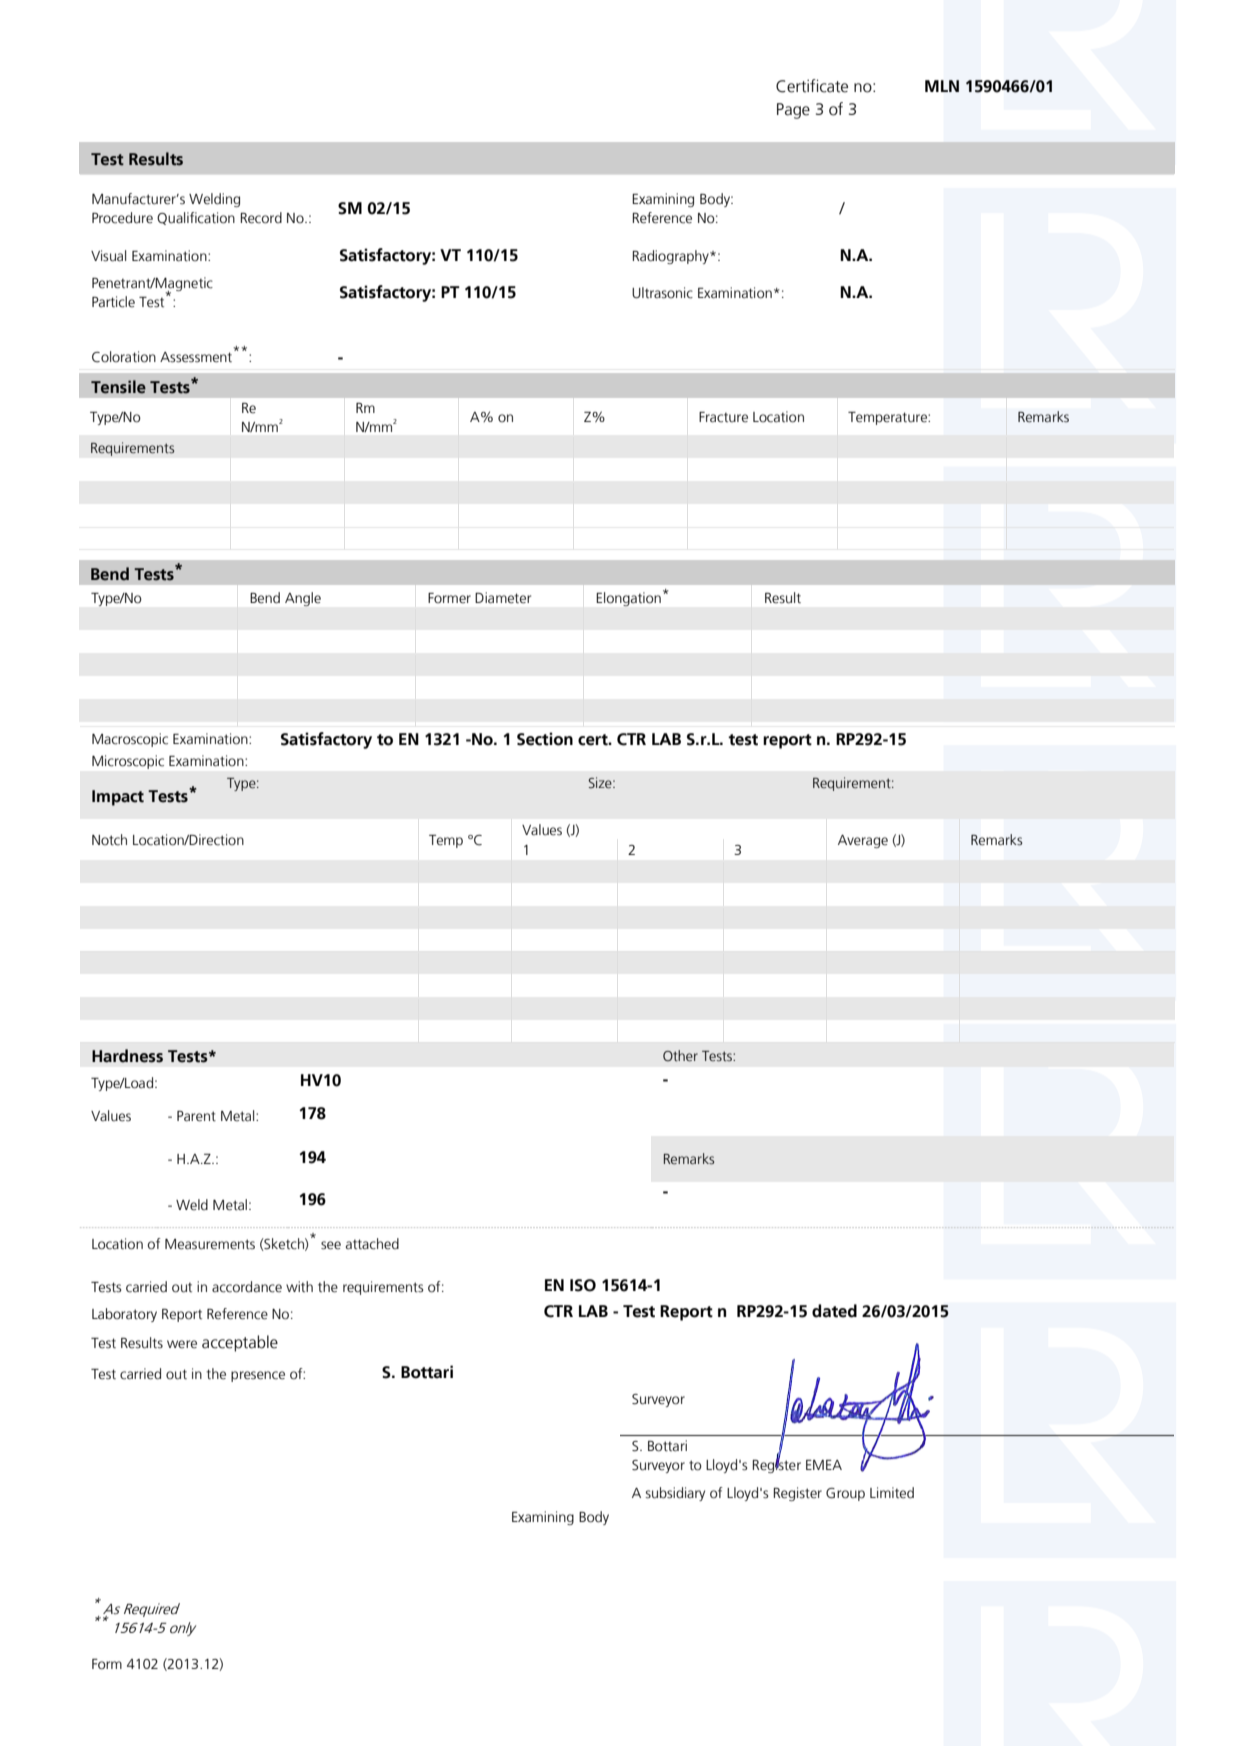 The image size is (1235, 1746). I want to click on Other, so click(680, 1056).
